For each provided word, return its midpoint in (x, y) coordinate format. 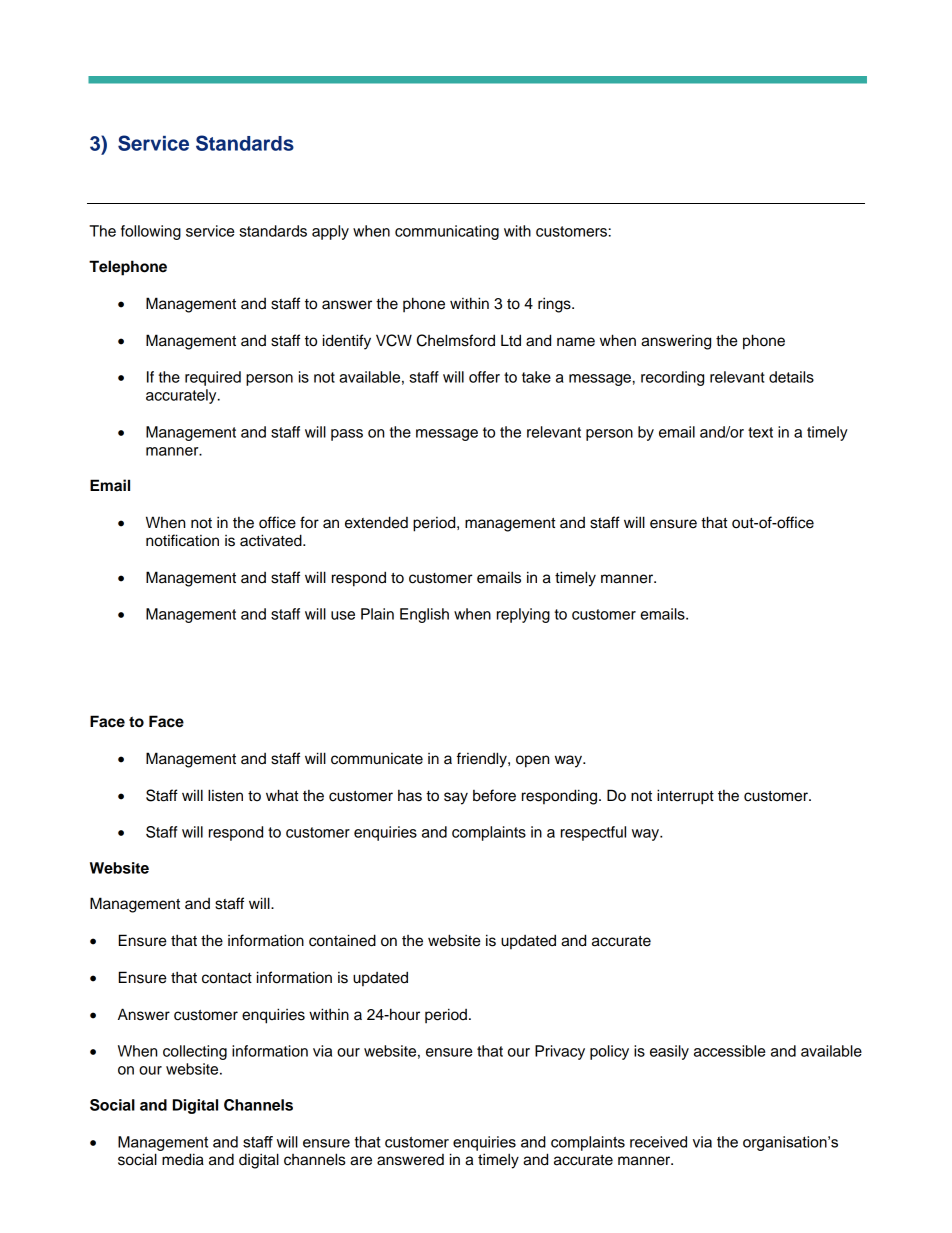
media (183, 1159)
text (760, 432)
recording (672, 378)
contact (227, 978)
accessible (729, 1051)
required (213, 378)
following (151, 232)
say (456, 798)
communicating (447, 232)
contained (342, 940)
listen (225, 795)
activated (272, 540)
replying (523, 615)
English (424, 615)
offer (484, 377)
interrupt (685, 797)
